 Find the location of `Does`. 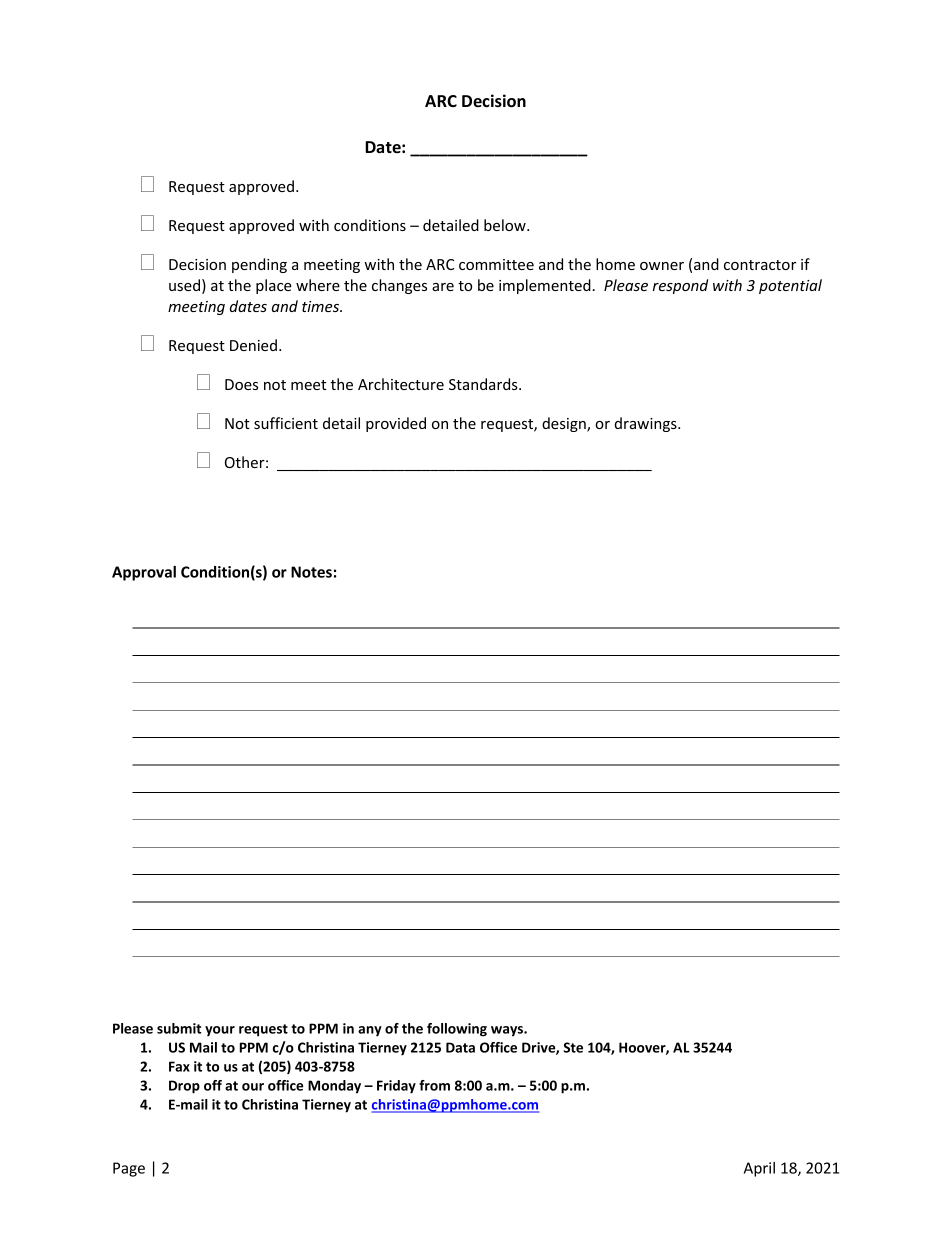

Does is located at coordinates (241, 384).
